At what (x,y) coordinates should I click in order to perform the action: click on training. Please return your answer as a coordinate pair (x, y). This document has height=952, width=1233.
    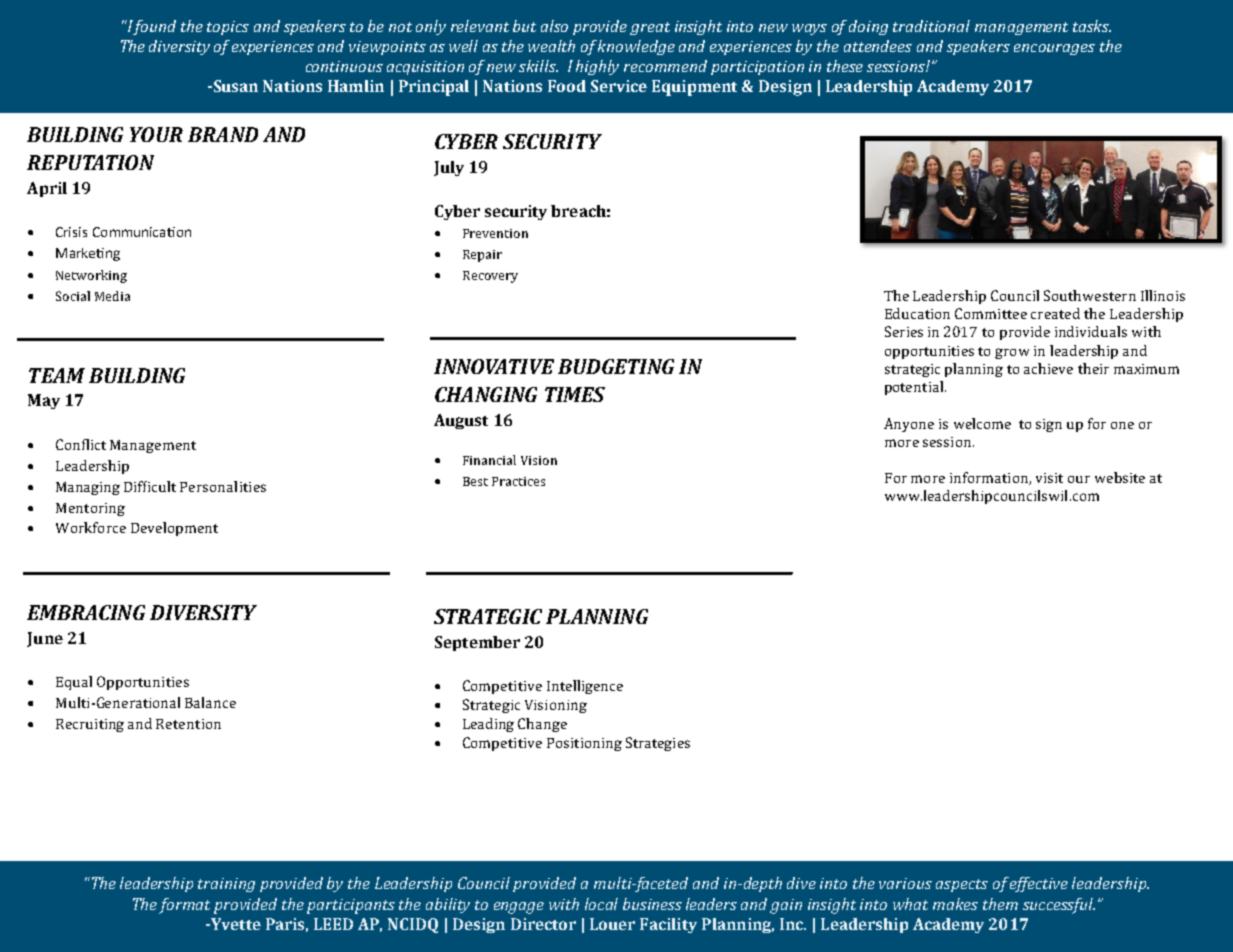
    Looking at the image, I should click on (226, 885).
